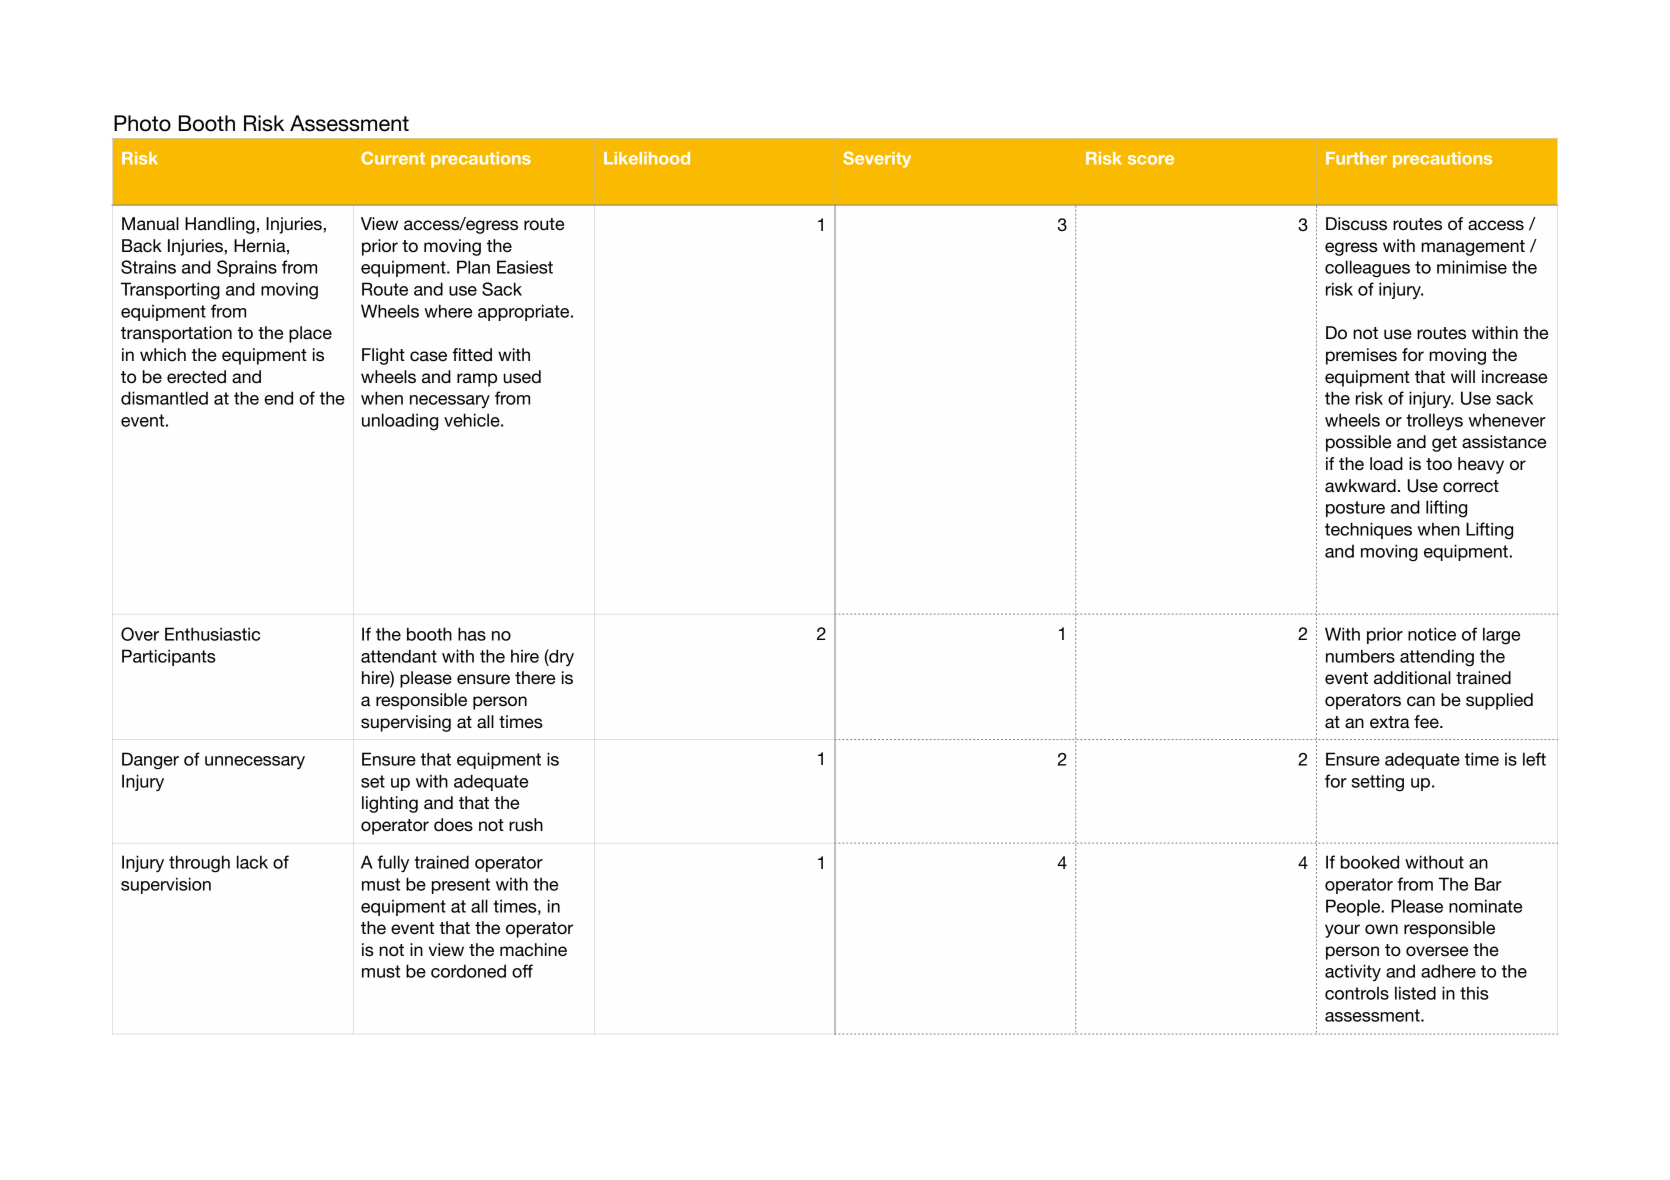  What do you see at coordinates (212, 634) in the screenshot?
I see `Enthusiastic` at bounding box center [212, 634].
